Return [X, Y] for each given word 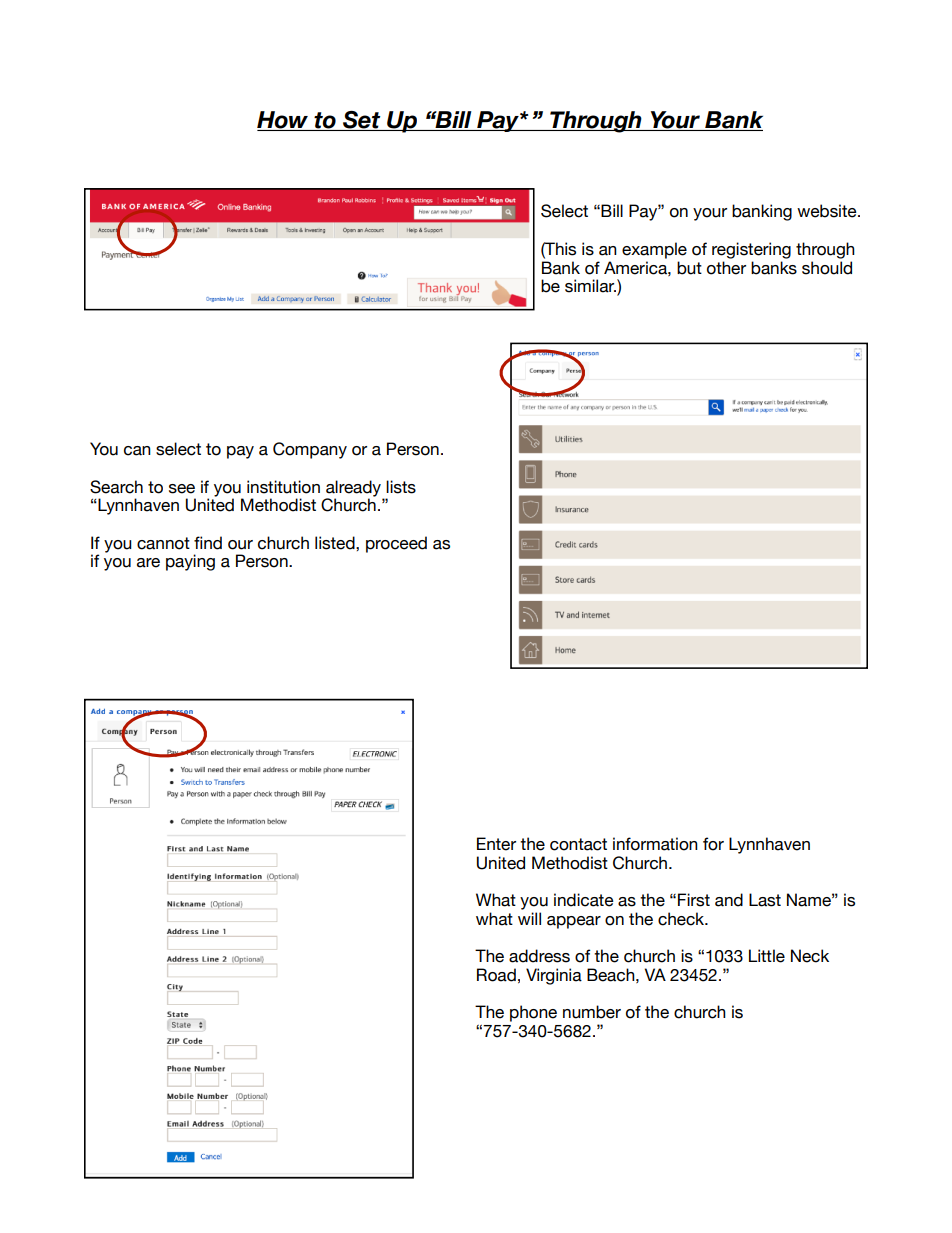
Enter [496, 844]
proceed [396, 544]
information [655, 844]
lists [401, 487]
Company [310, 450]
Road [496, 975]
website [828, 211]
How [283, 121]
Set [362, 121]
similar [590, 286]
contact [578, 844]
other [726, 268]
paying [190, 562]
